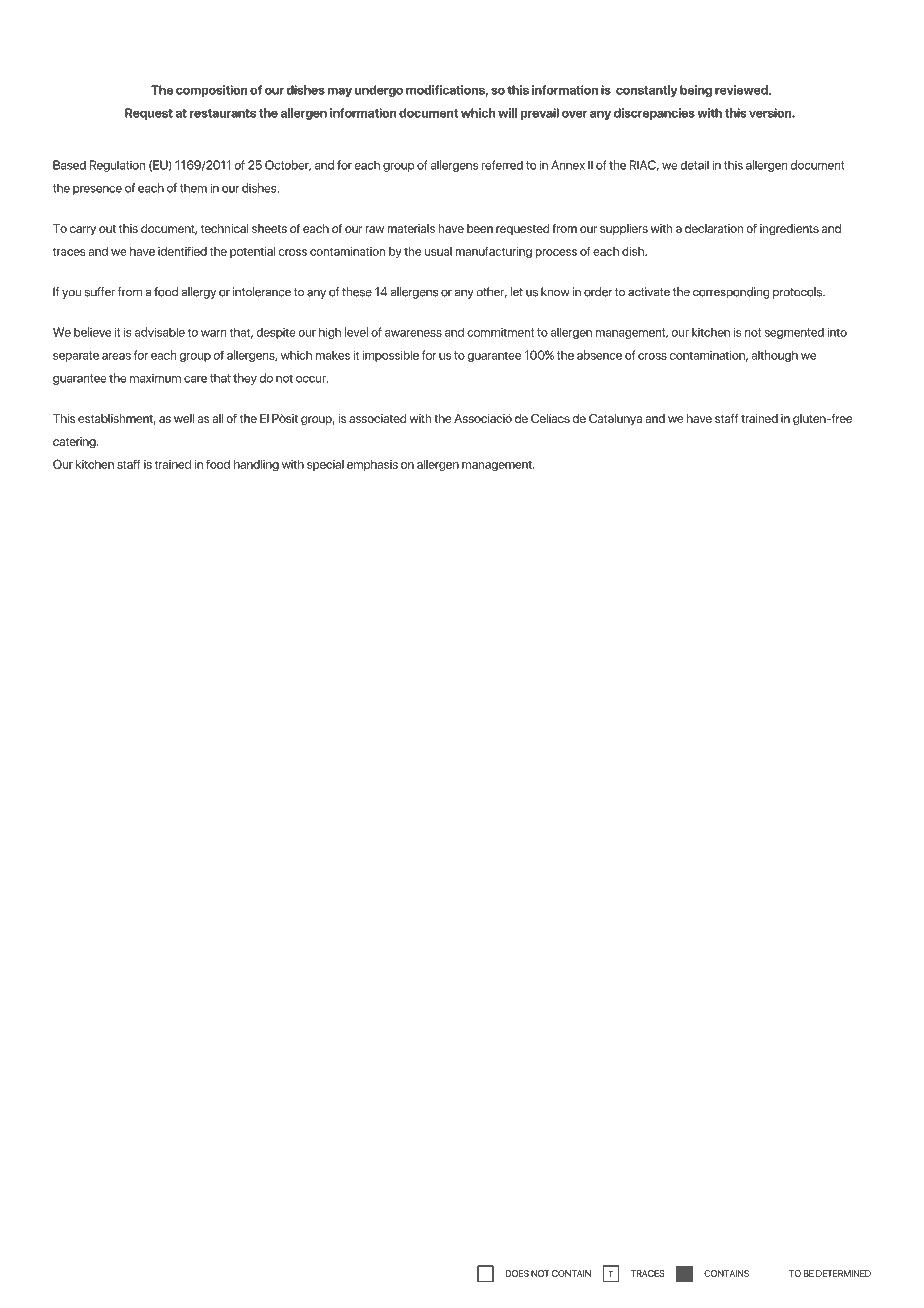 The image size is (924, 1308). Describe the element at coordinates (223, 113) in the document. I see `restaurants` at that location.
